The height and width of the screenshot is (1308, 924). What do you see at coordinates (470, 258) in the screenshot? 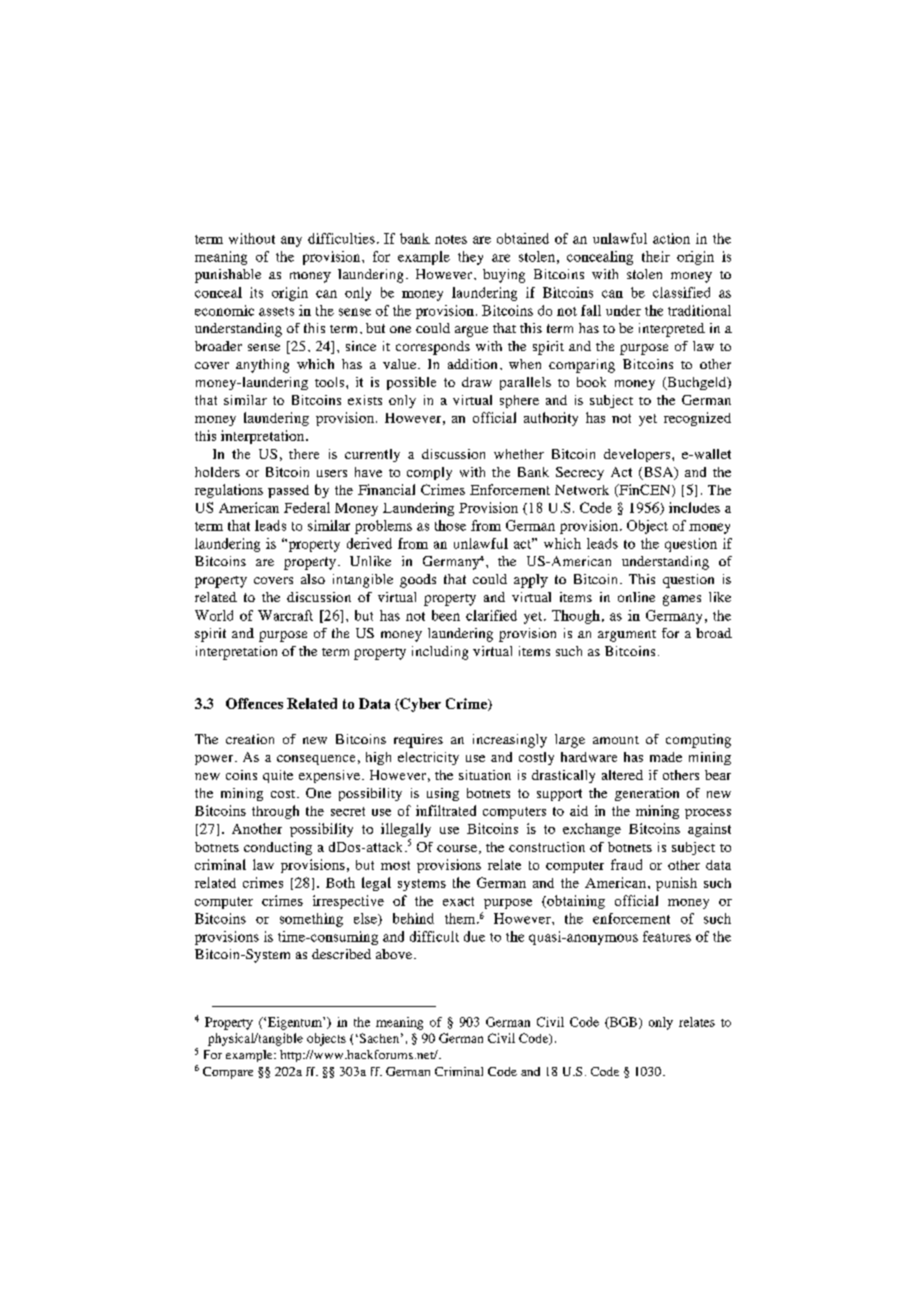
I see `they` at bounding box center [470, 258].
